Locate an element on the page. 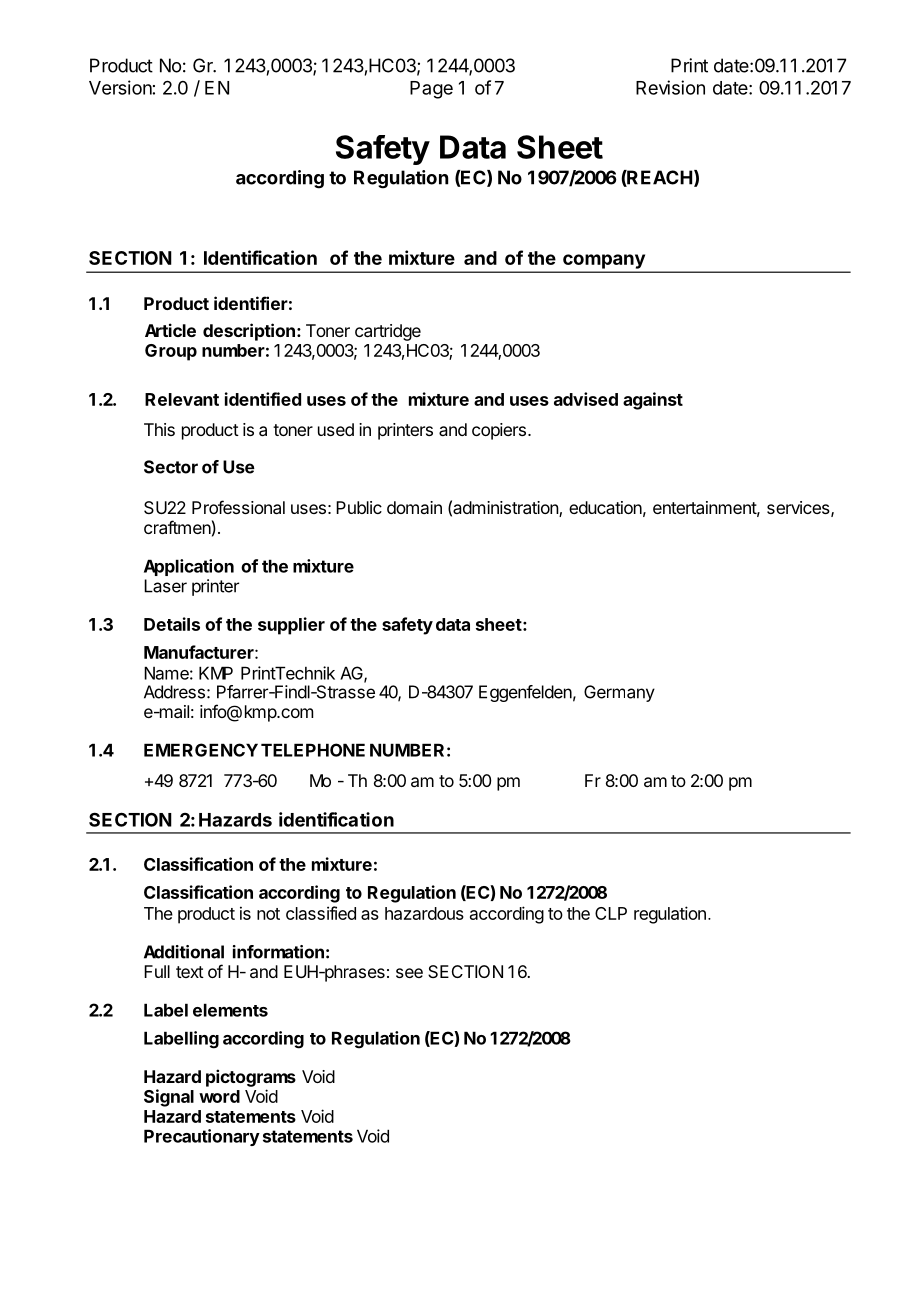 This image has width=924, height=1308. Page is located at coordinates (431, 90).
